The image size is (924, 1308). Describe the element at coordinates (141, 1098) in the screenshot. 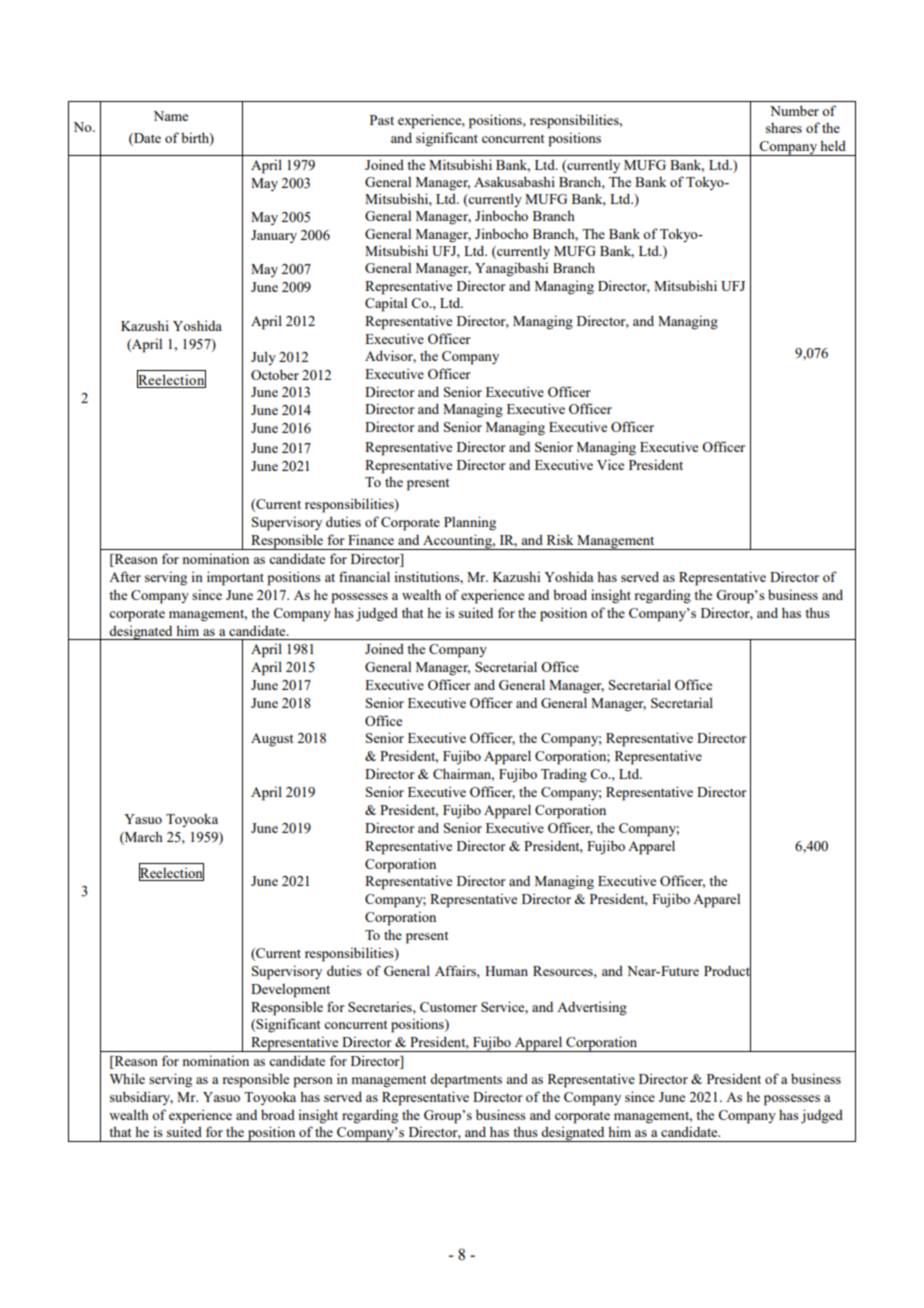

I see `subsidiary` at that location.
